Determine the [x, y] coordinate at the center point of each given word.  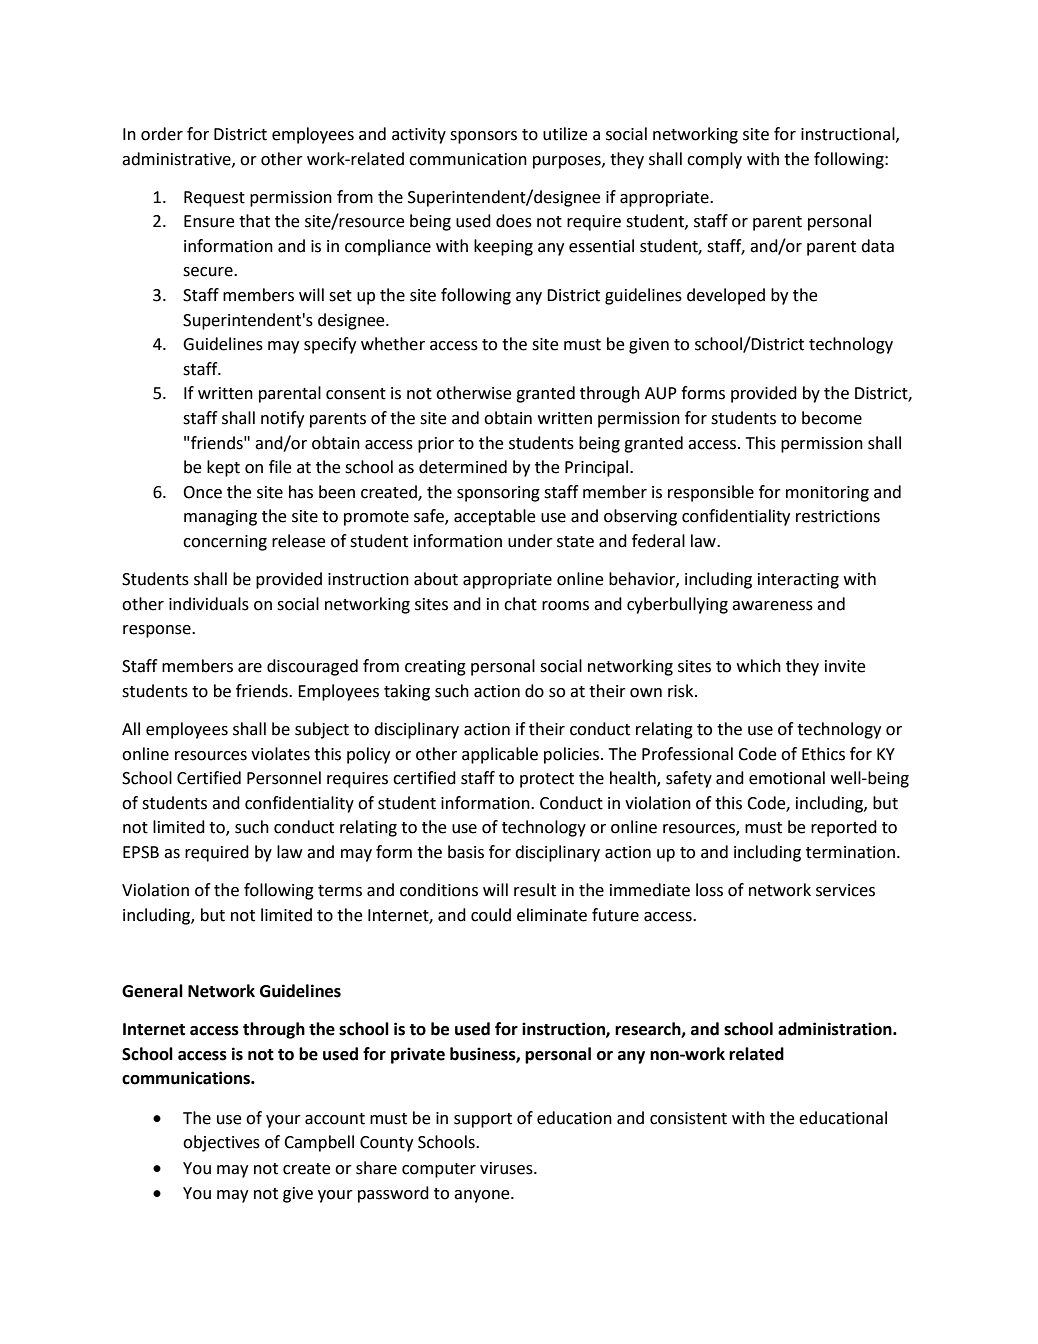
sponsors [483, 137]
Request [214, 199]
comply [714, 160]
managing [220, 518]
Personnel [284, 778]
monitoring [827, 494]
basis [466, 852]
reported [844, 828]
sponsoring [498, 494]
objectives [221, 1143]
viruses [507, 1168]
